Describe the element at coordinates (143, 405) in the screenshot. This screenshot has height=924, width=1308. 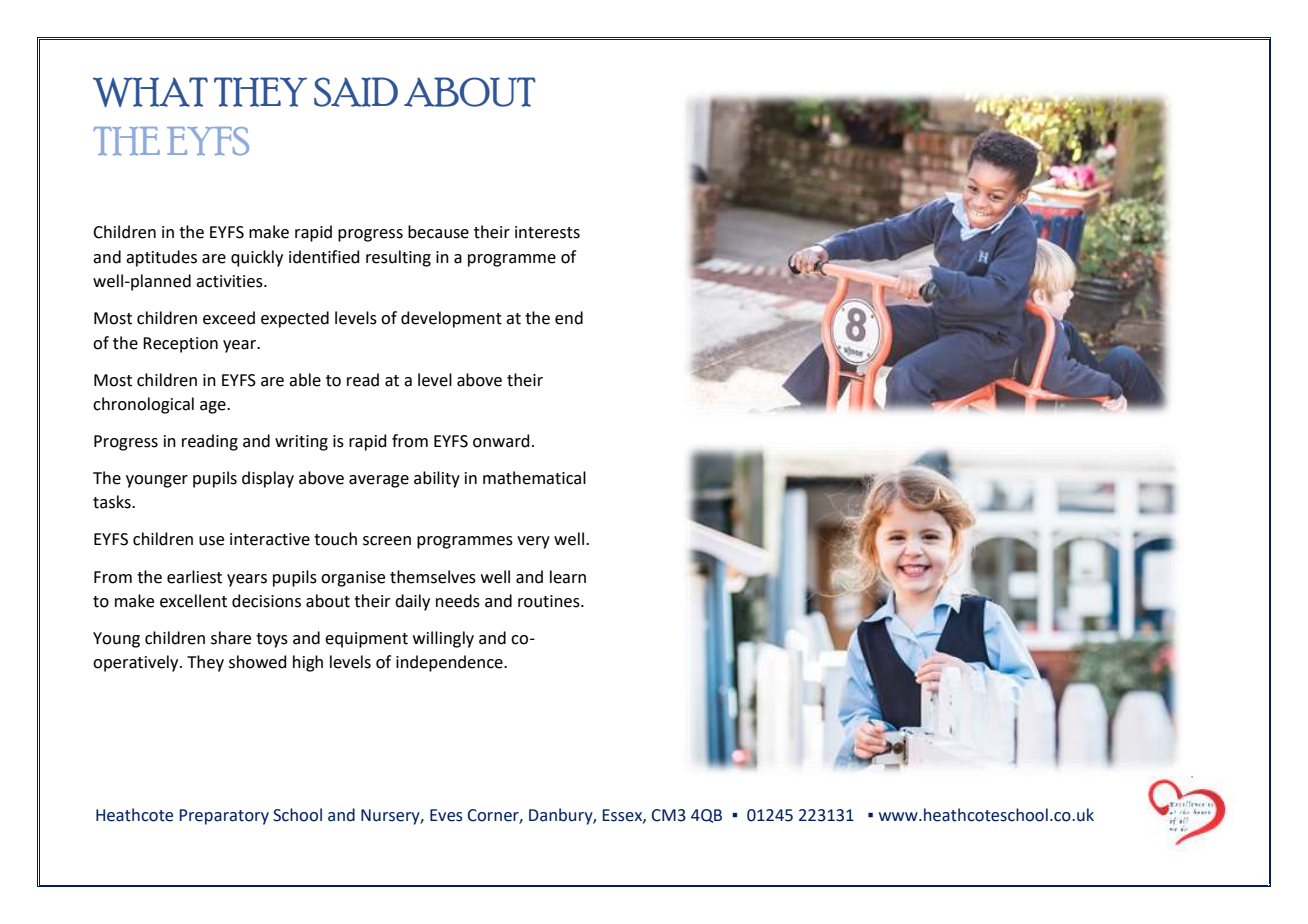
I see `chronological` at that location.
